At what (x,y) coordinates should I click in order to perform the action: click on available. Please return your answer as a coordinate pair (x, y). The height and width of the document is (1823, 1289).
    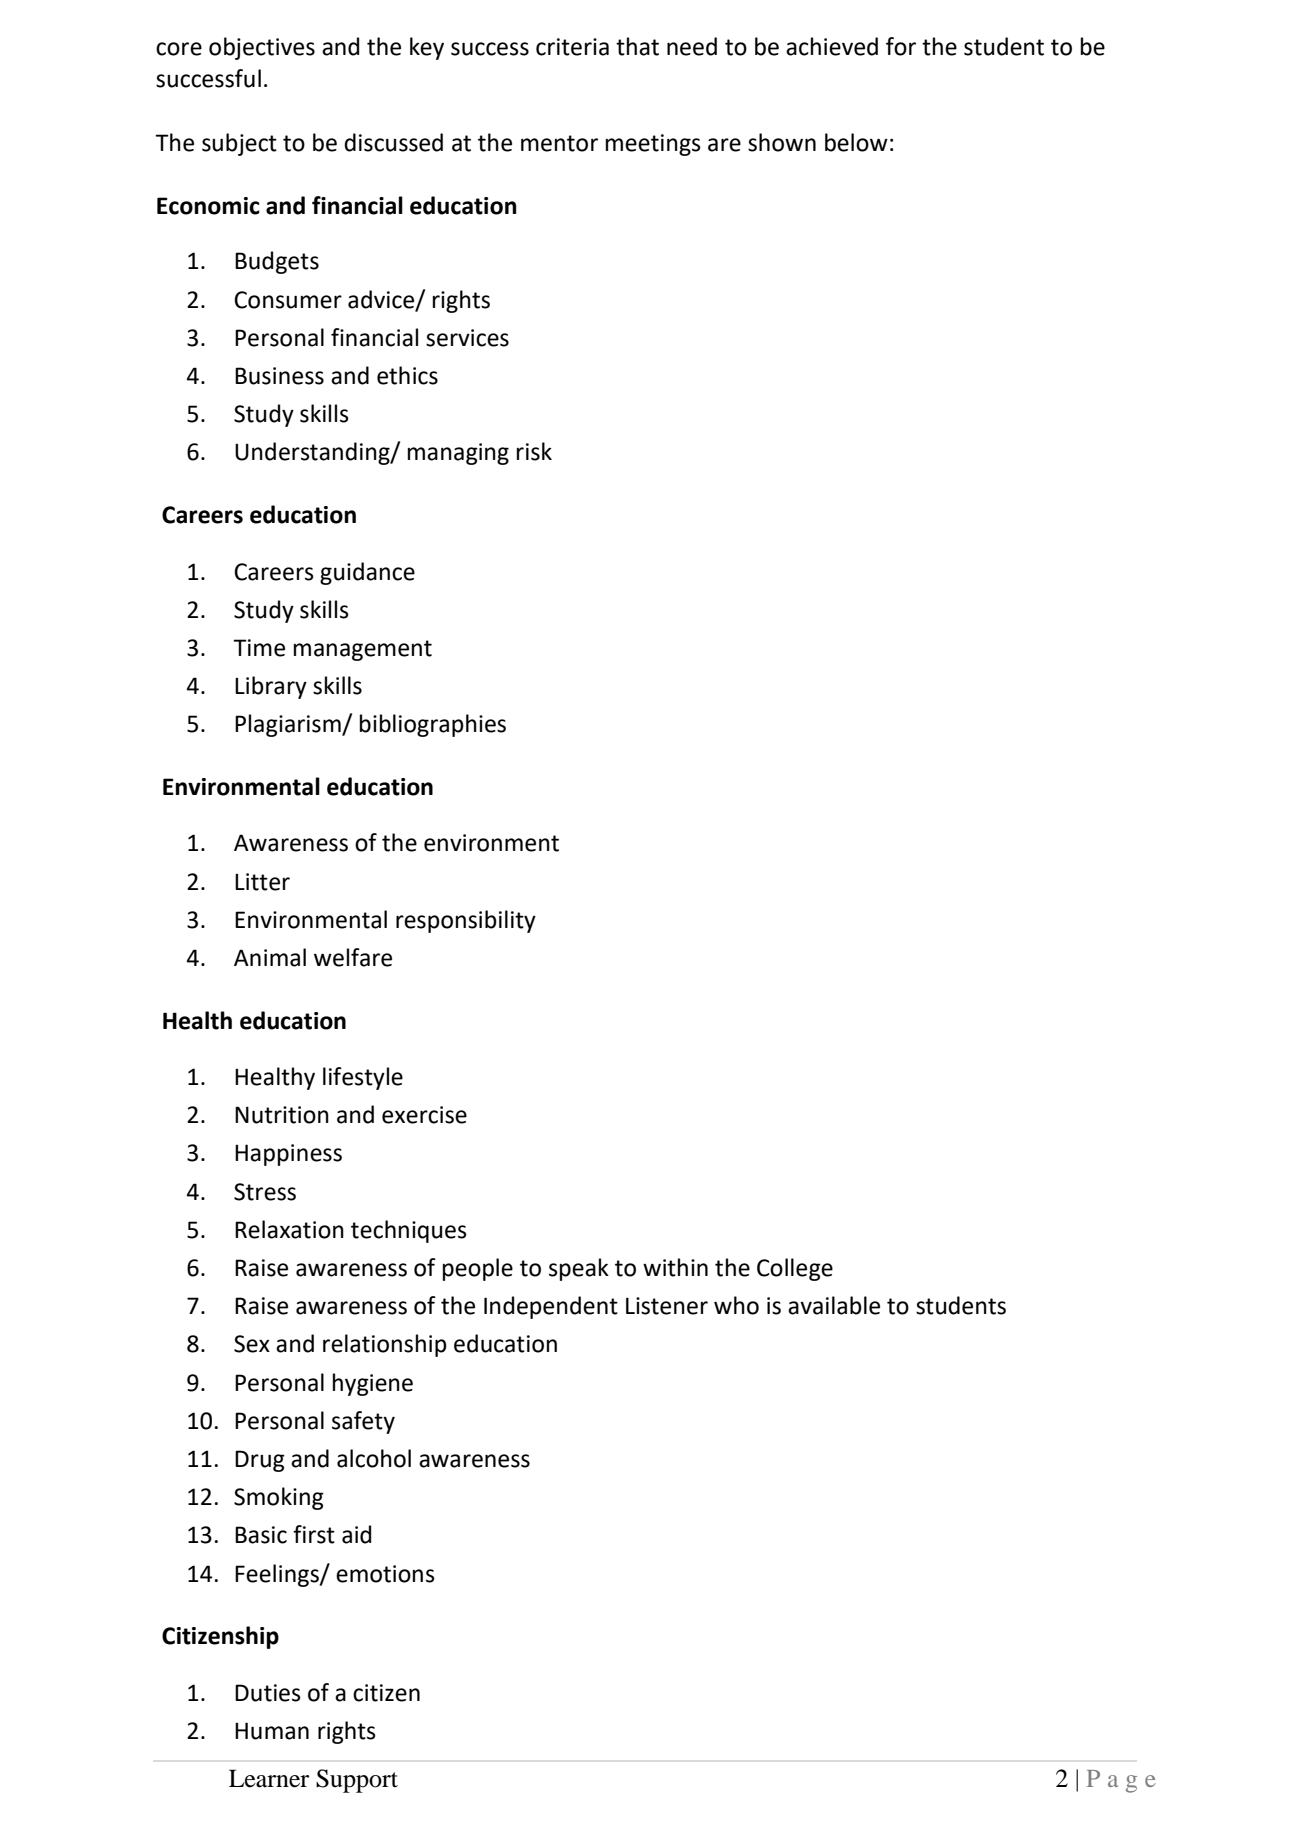
    Looking at the image, I should click on (834, 1305).
